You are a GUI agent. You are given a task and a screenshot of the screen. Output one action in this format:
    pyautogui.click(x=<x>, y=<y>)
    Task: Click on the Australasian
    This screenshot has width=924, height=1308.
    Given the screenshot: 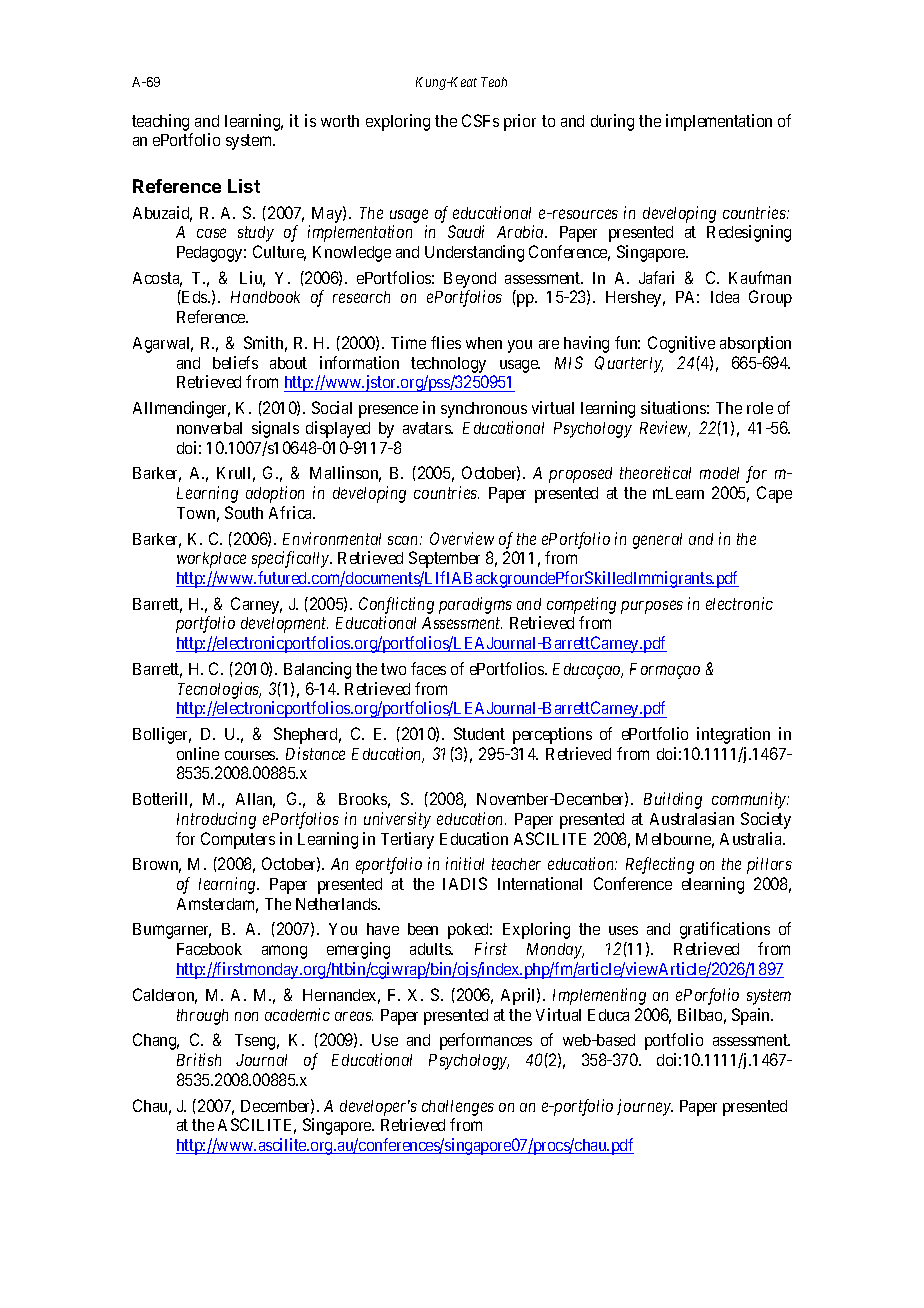 What is the action you would take?
    pyautogui.click(x=692, y=818)
